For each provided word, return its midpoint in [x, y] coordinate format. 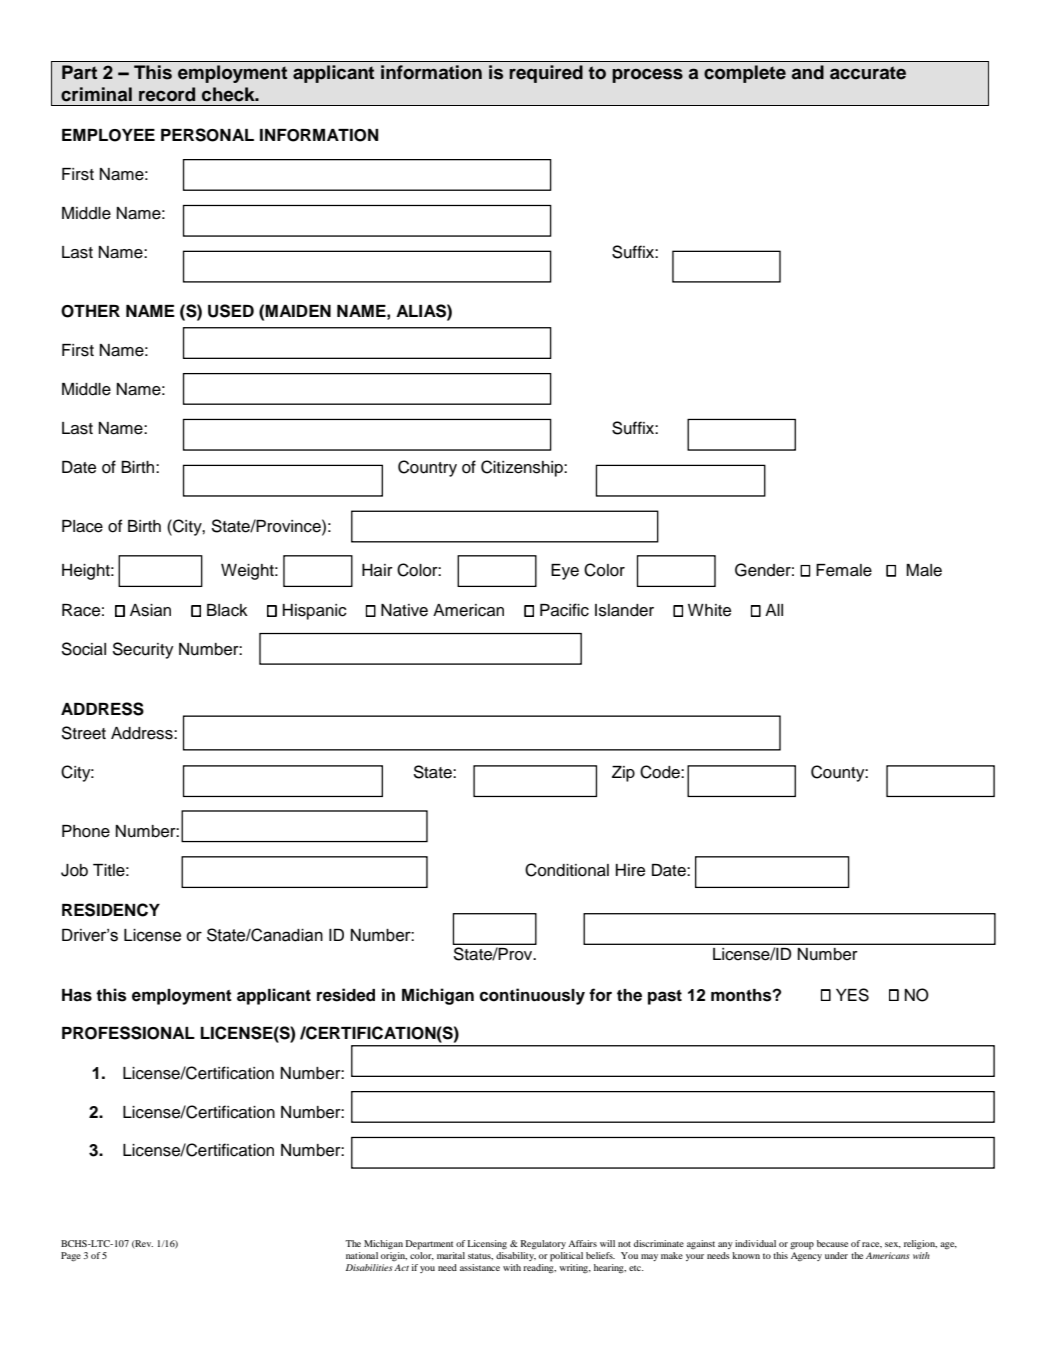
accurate [868, 73]
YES [852, 995]
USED [231, 311]
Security [143, 650]
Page [71, 1257]
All [774, 610]
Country [427, 468]
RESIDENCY [111, 910]
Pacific [564, 610]
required [546, 74]
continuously [532, 996]
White [709, 610]
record [167, 94]
